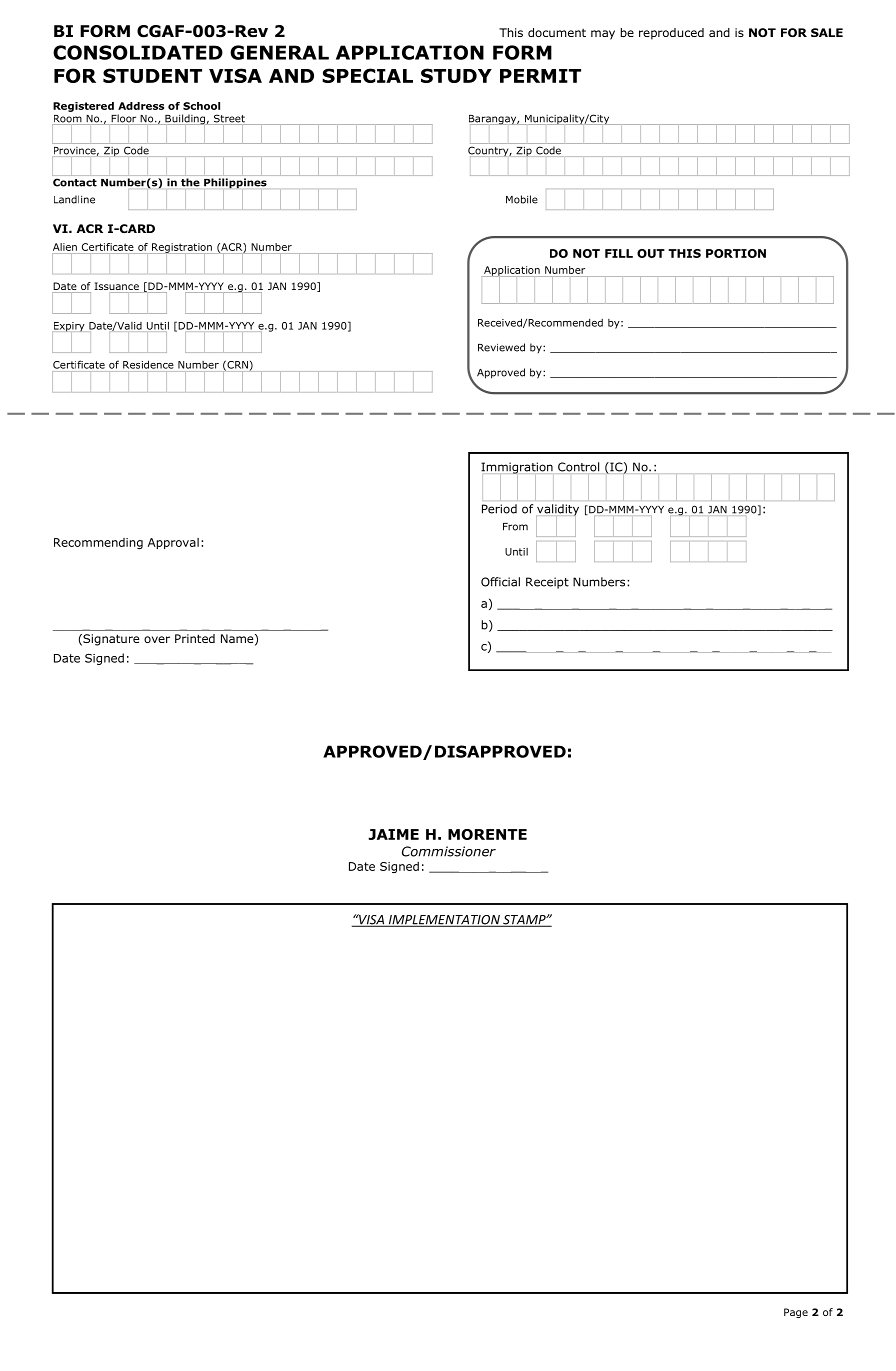 This screenshot has width=896, height=1371. Describe the element at coordinates (449, 851) in the screenshot. I see `Commissioner` at that location.
